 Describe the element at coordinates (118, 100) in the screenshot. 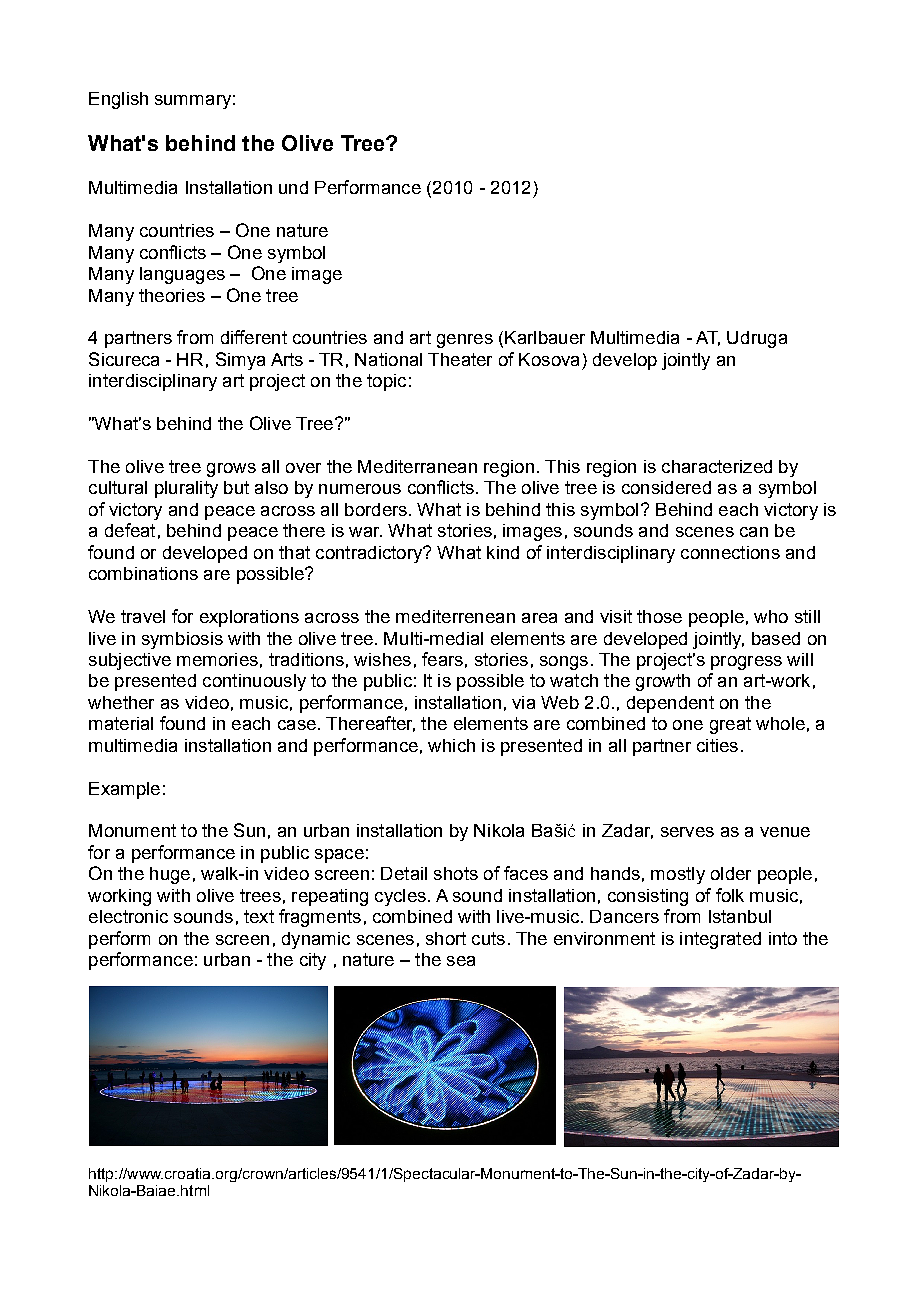

I see `English` at that location.
